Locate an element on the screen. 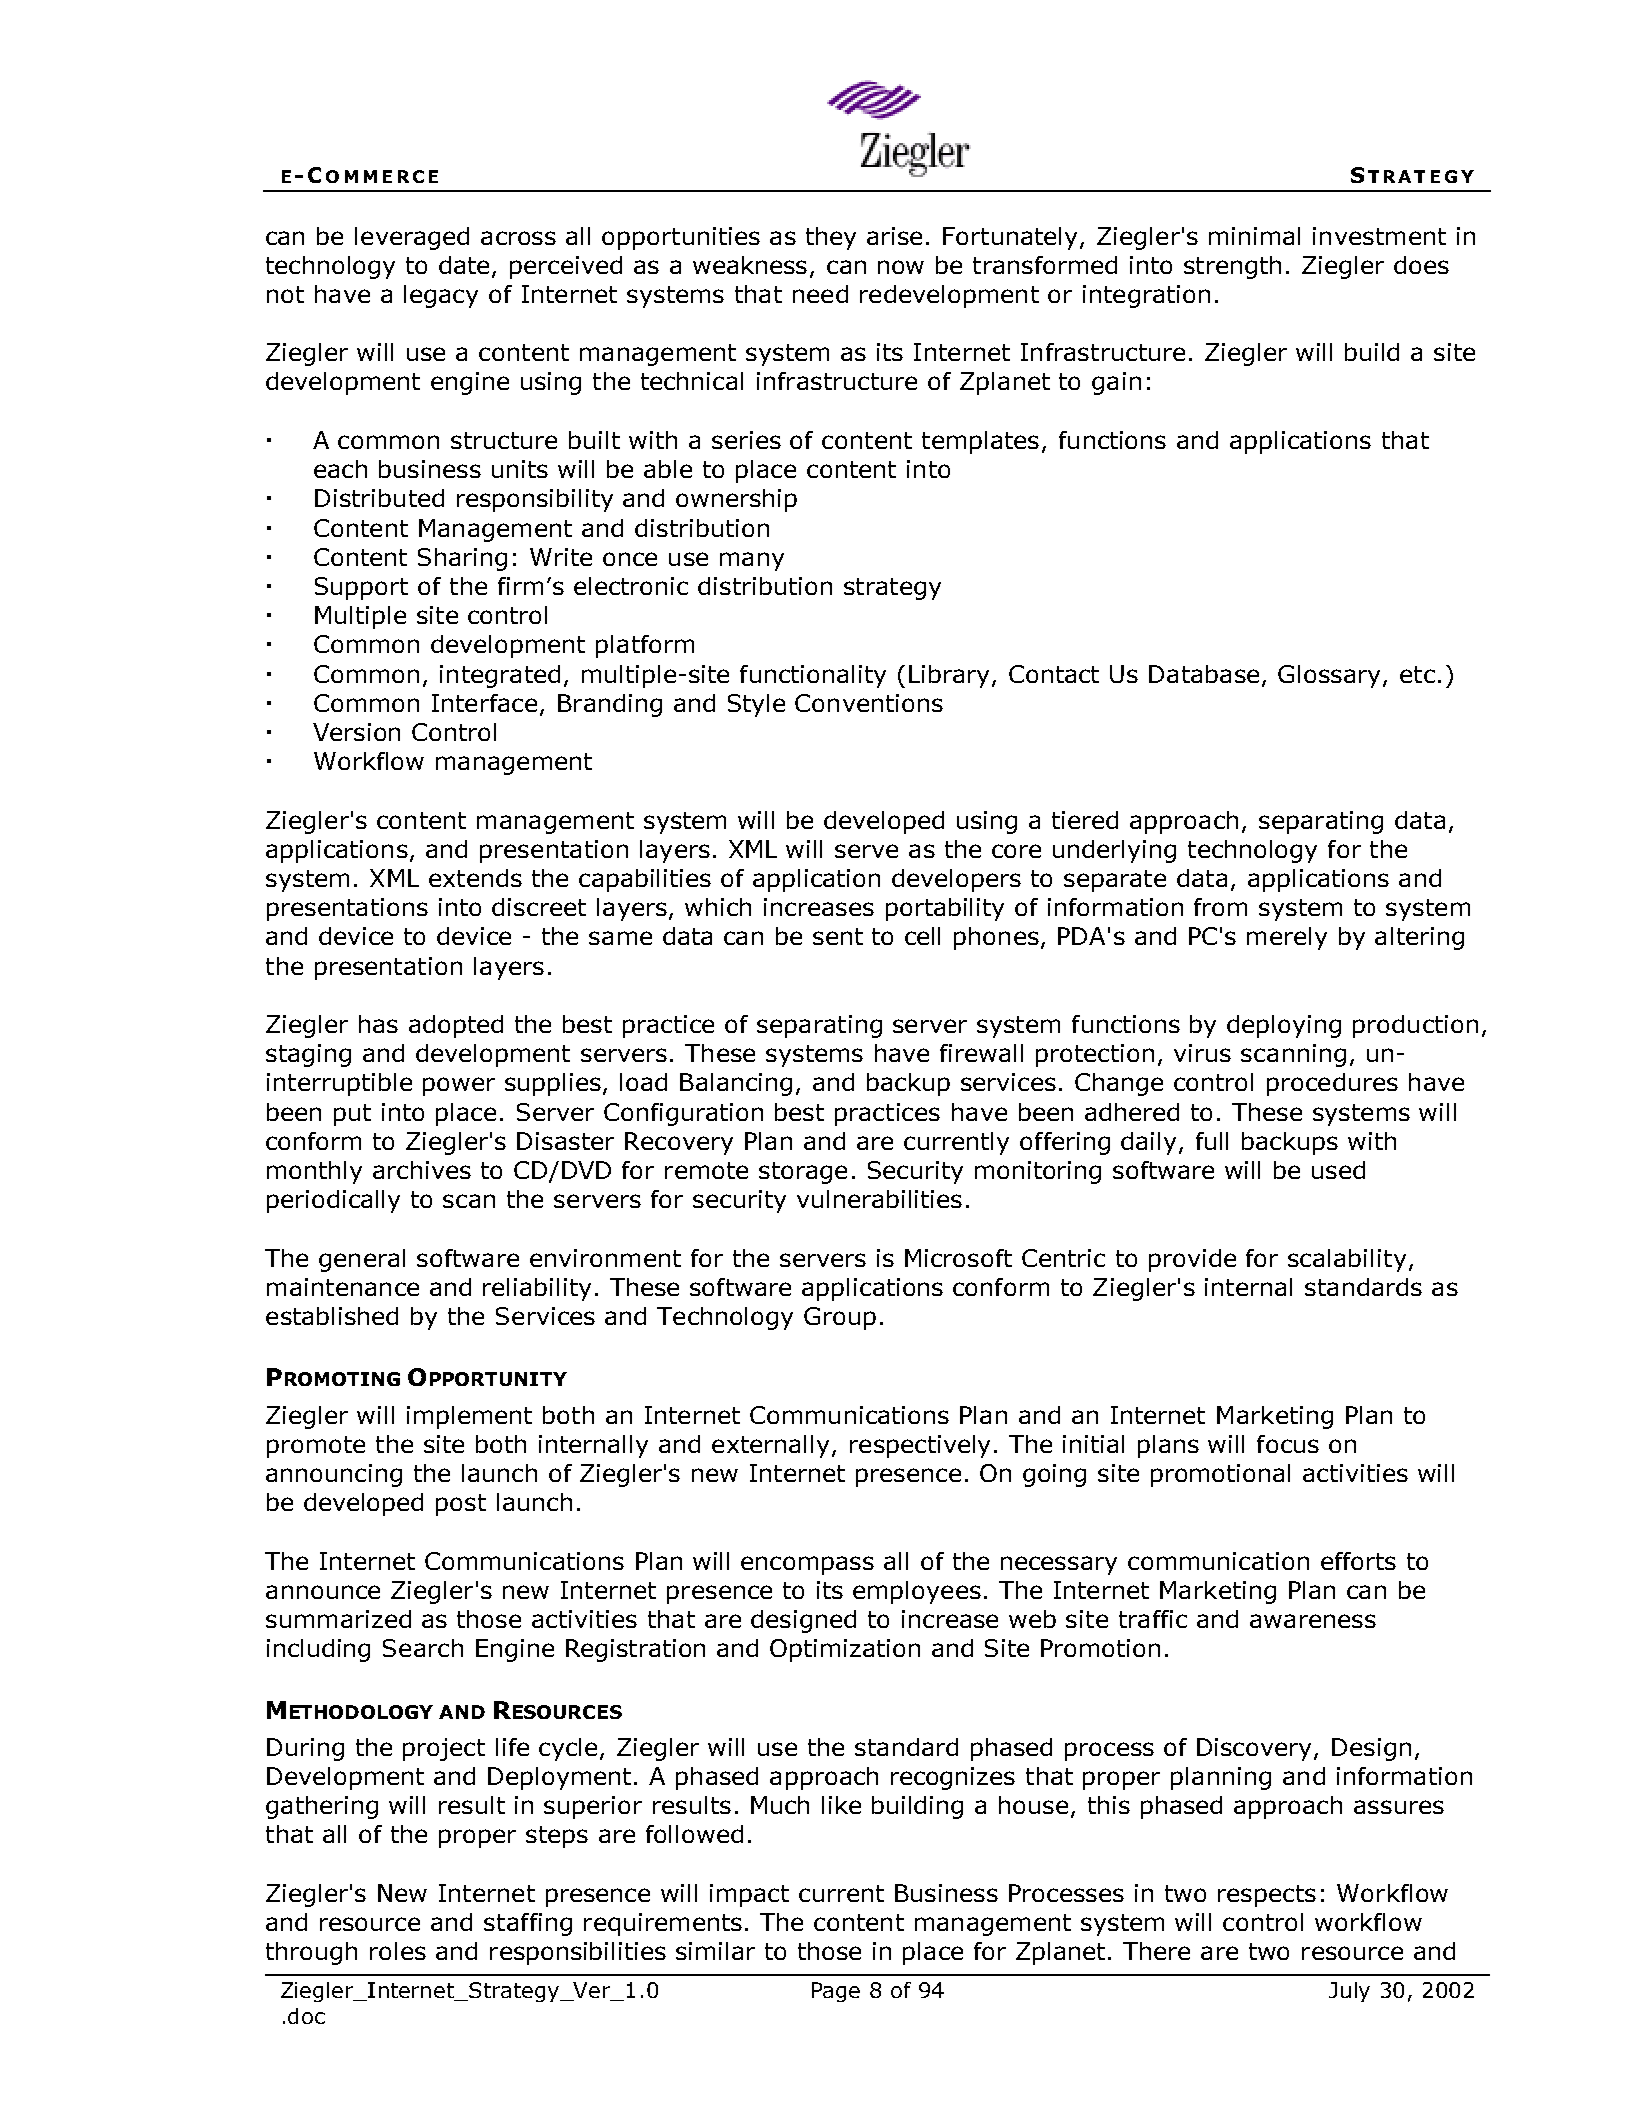 The width and height of the screenshot is (1634, 2115). need is located at coordinates (820, 294).
